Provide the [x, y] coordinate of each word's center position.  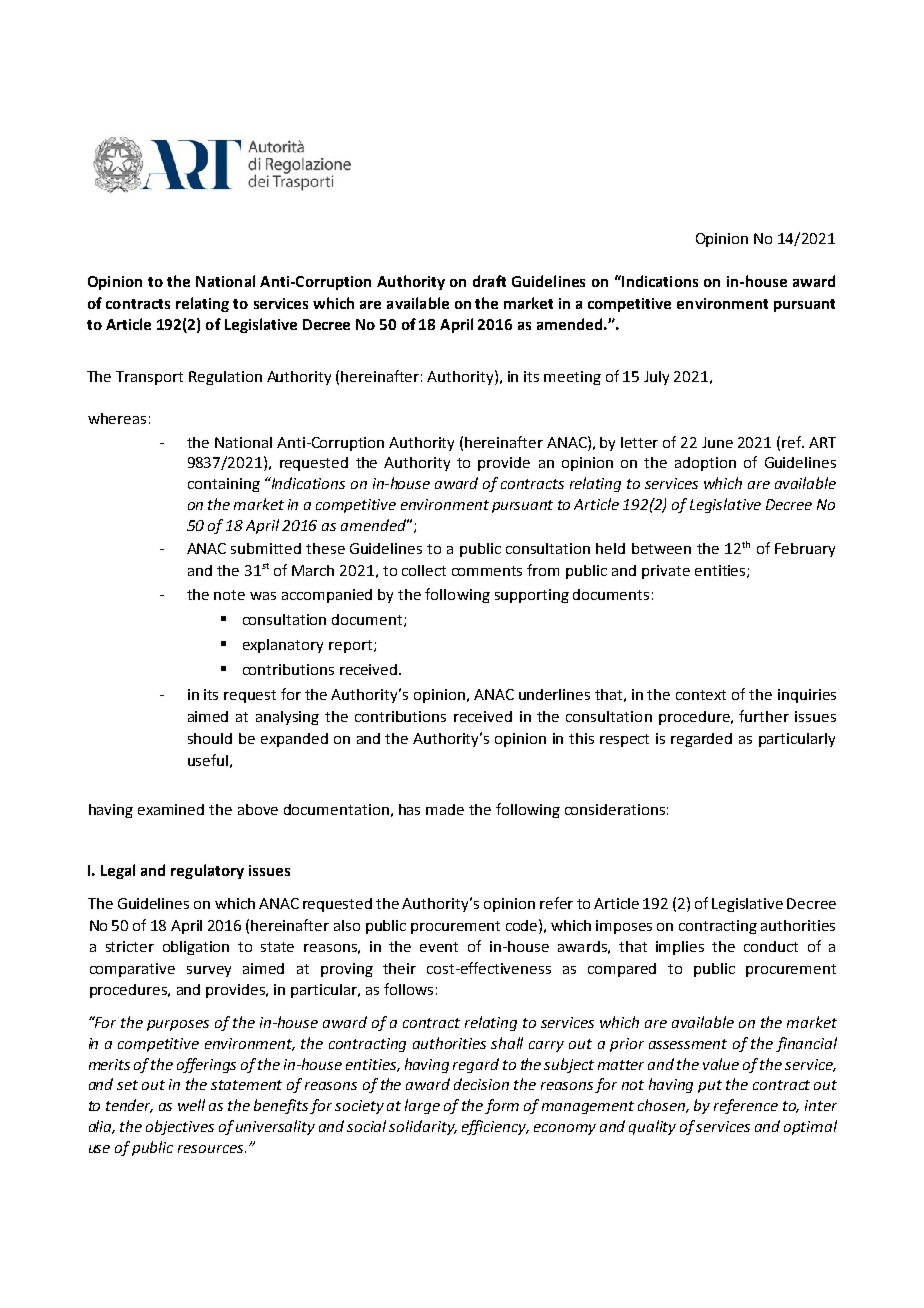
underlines [554, 694]
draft [489, 281]
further [764, 716]
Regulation [225, 378]
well [191, 1105]
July [656, 378]
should [210, 738]
